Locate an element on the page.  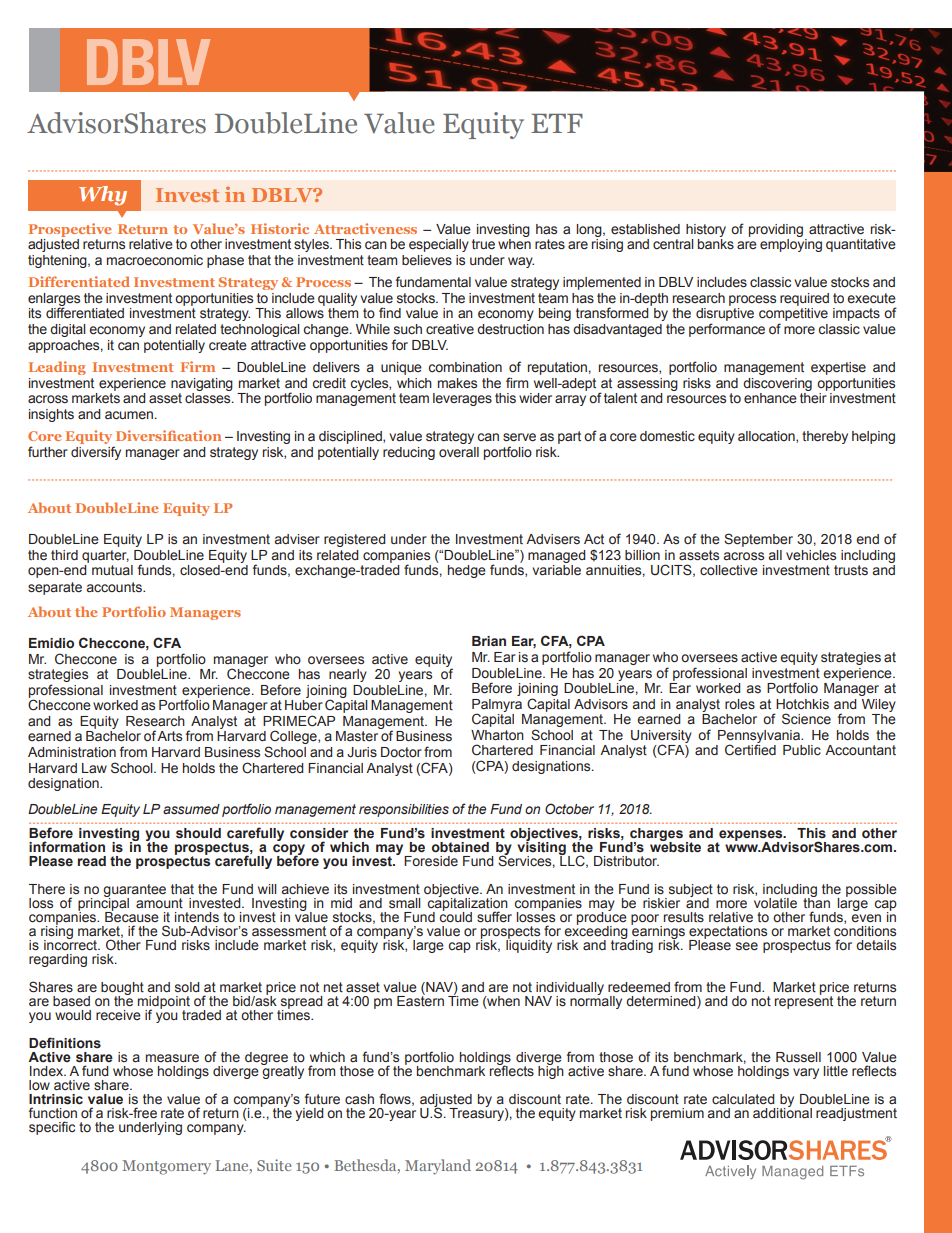
responsibilities is located at coordinates (404, 810).
